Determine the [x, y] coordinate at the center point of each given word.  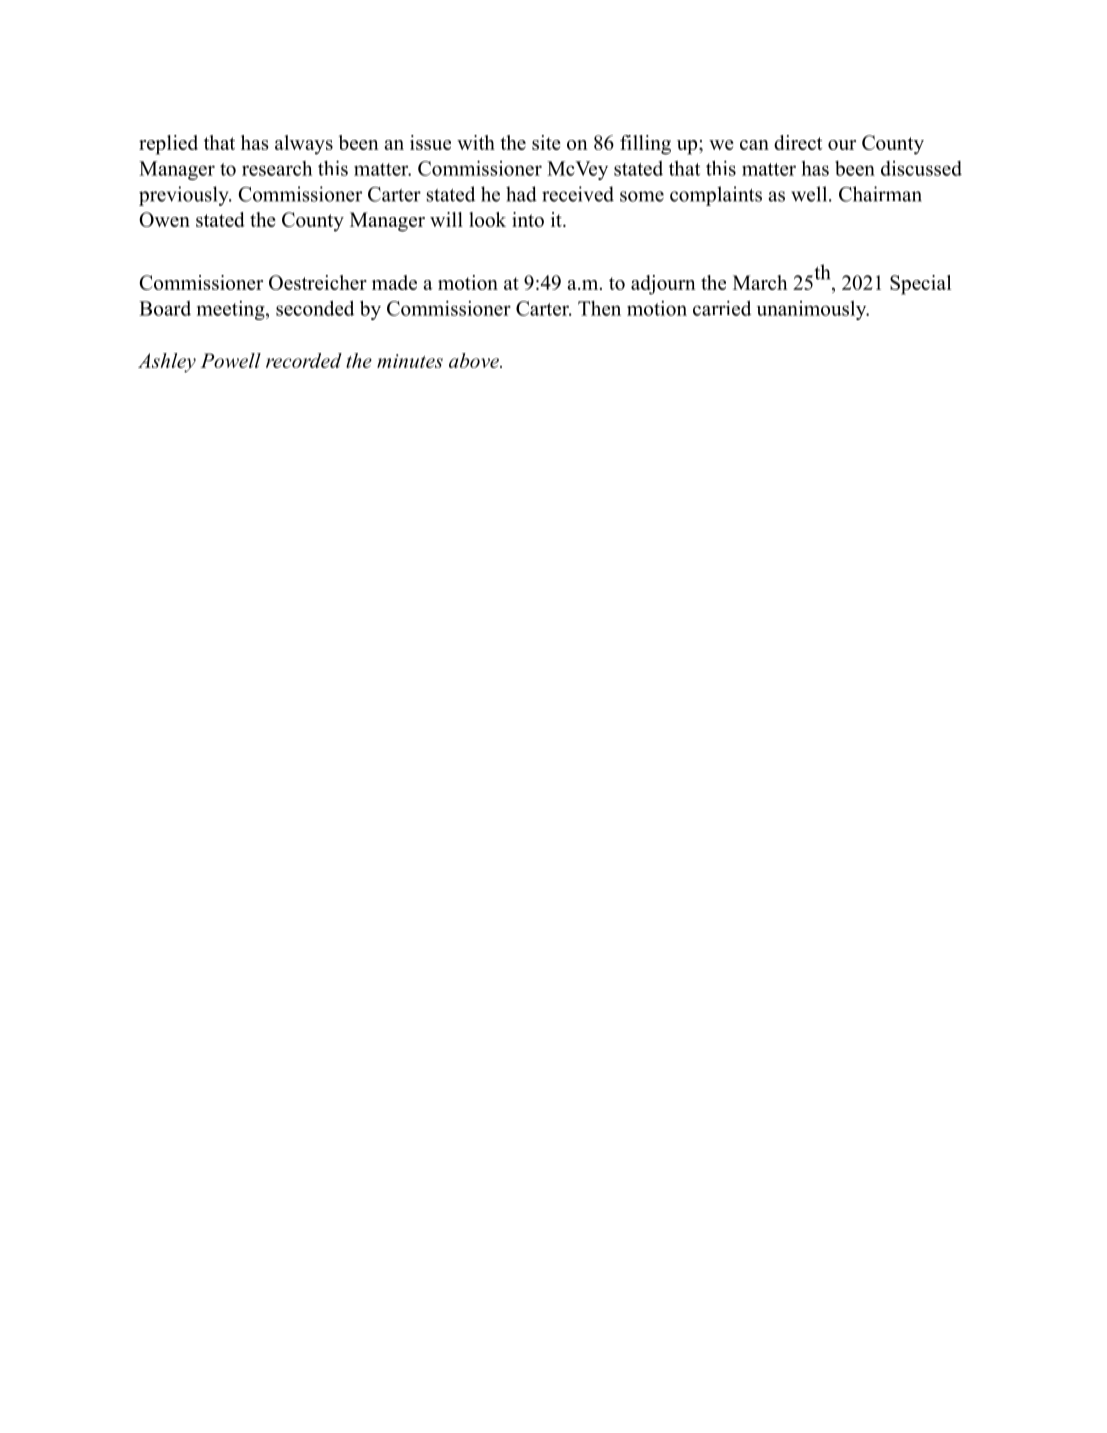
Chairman [880, 194]
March [760, 282]
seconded [315, 308]
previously [185, 196]
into [528, 219]
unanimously [813, 310]
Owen [164, 219]
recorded [304, 360]
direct [798, 142]
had [521, 194]
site [546, 142]
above [475, 360]
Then [599, 308]
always [304, 145]
